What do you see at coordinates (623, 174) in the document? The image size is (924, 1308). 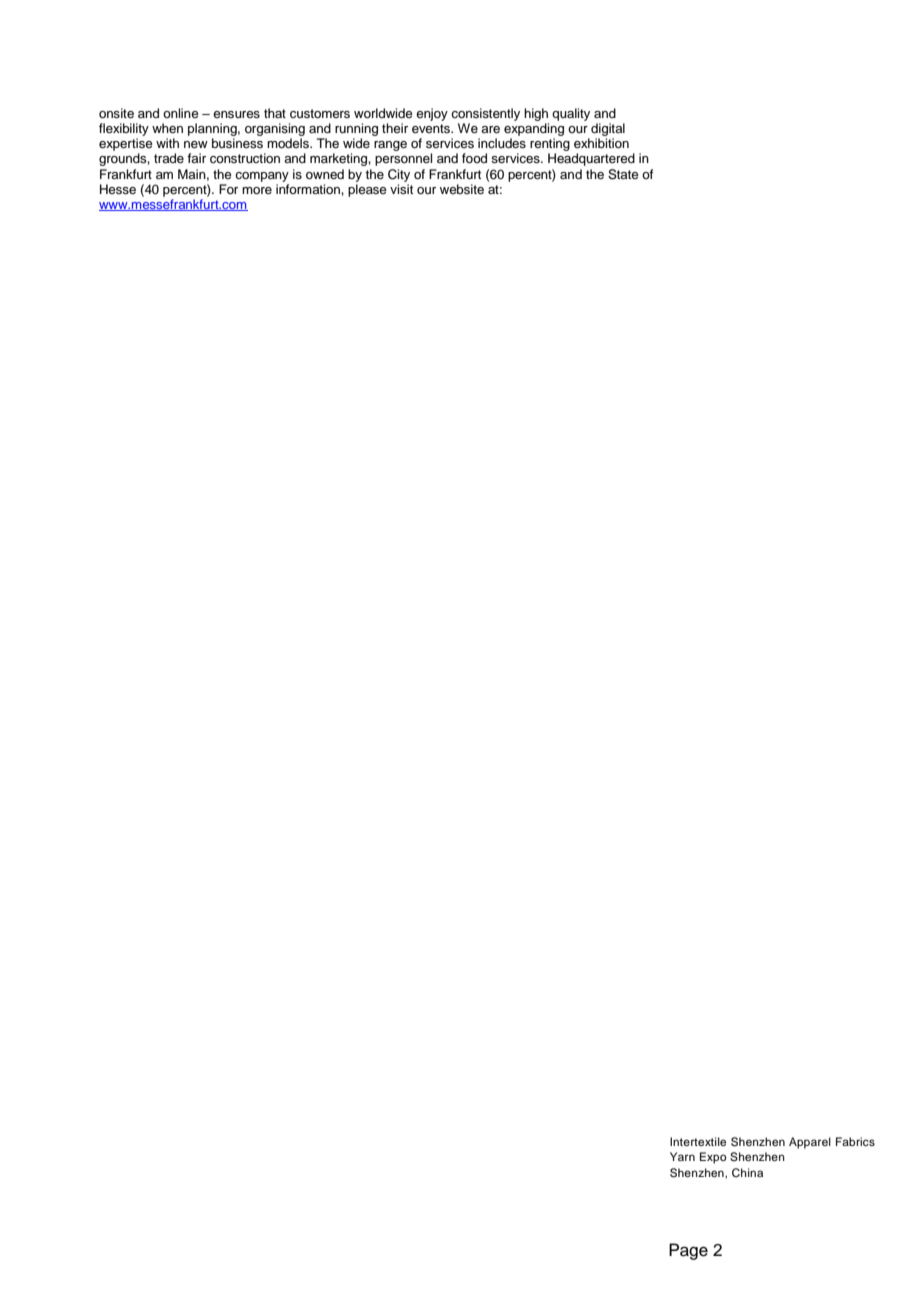 I see `State` at bounding box center [623, 174].
